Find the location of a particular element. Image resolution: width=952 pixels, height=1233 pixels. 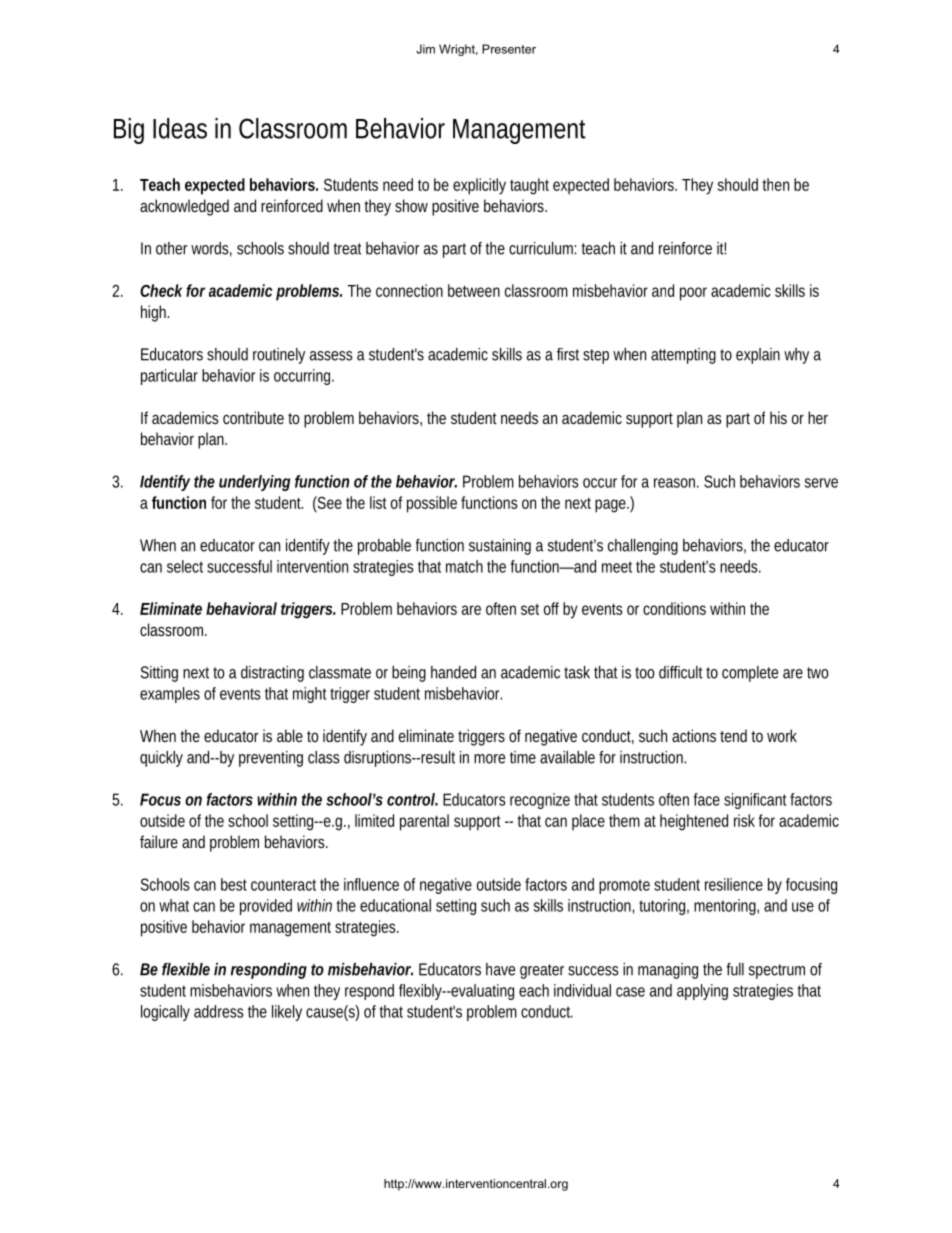

handed is located at coordinates (453, 672).
